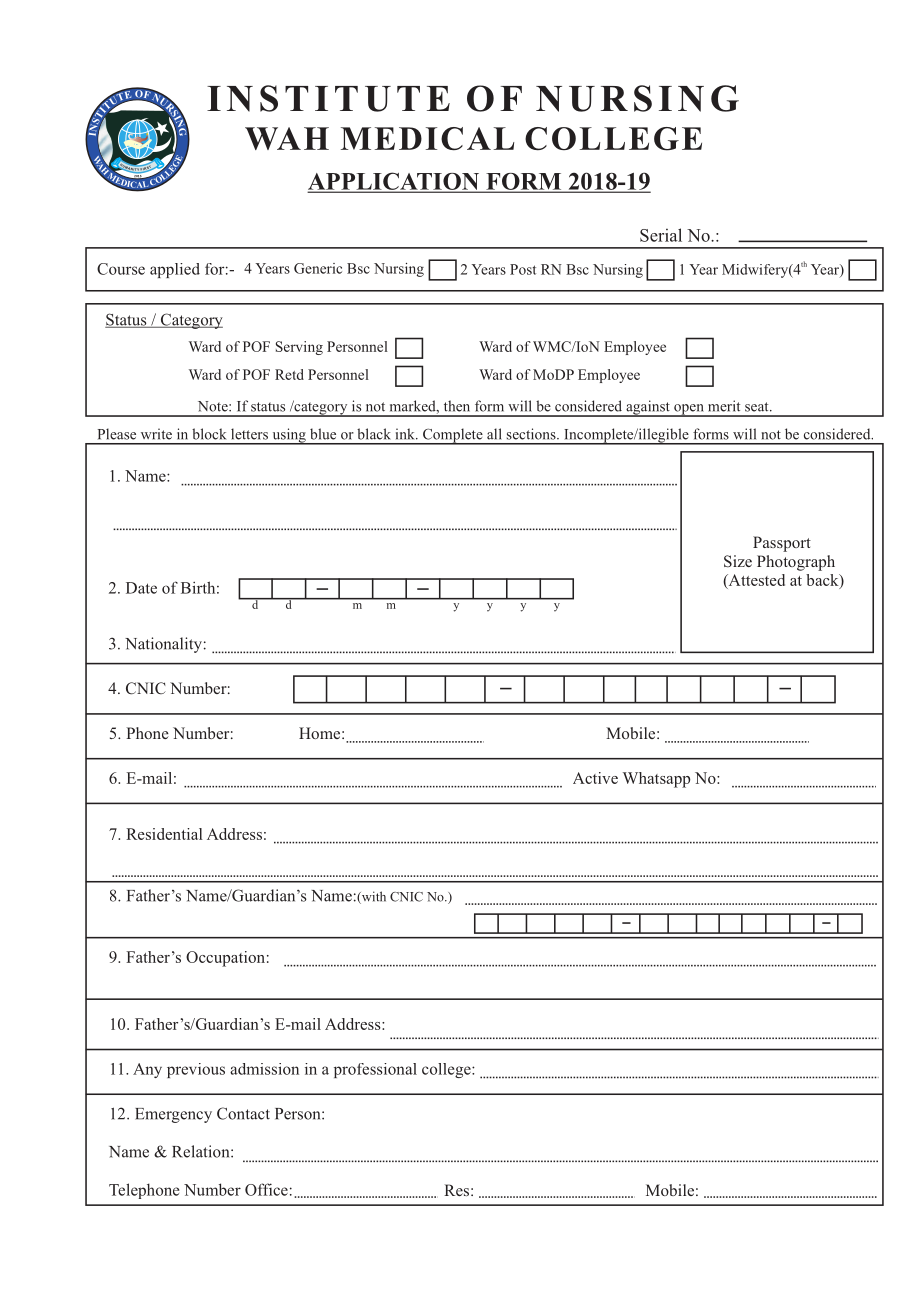  What do you see at coordinates (595, 778) in the screenshot?
I see `Active` at bounding box center [595, 778].
